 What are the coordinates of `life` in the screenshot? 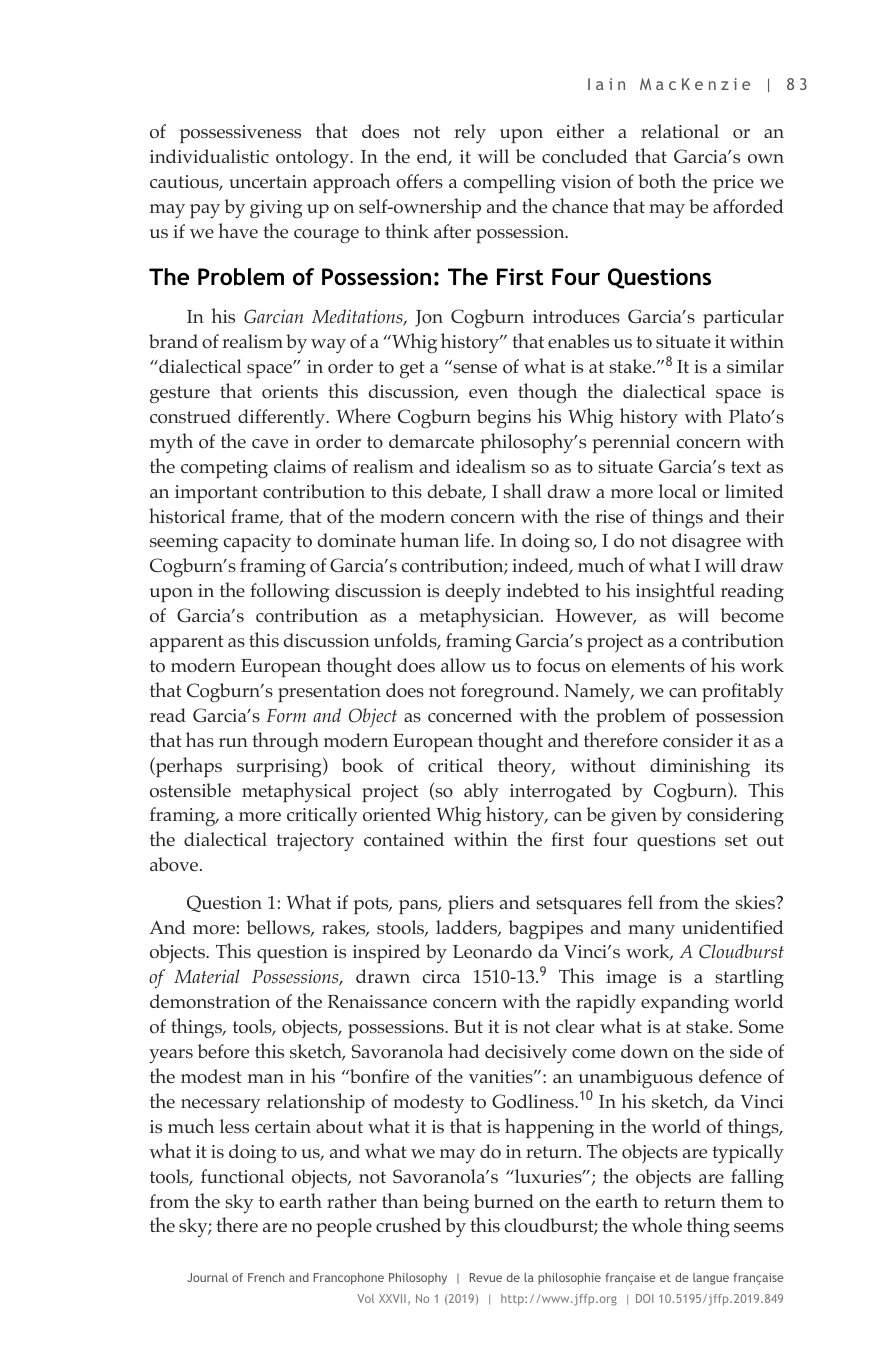 It's located at (478, 540).
